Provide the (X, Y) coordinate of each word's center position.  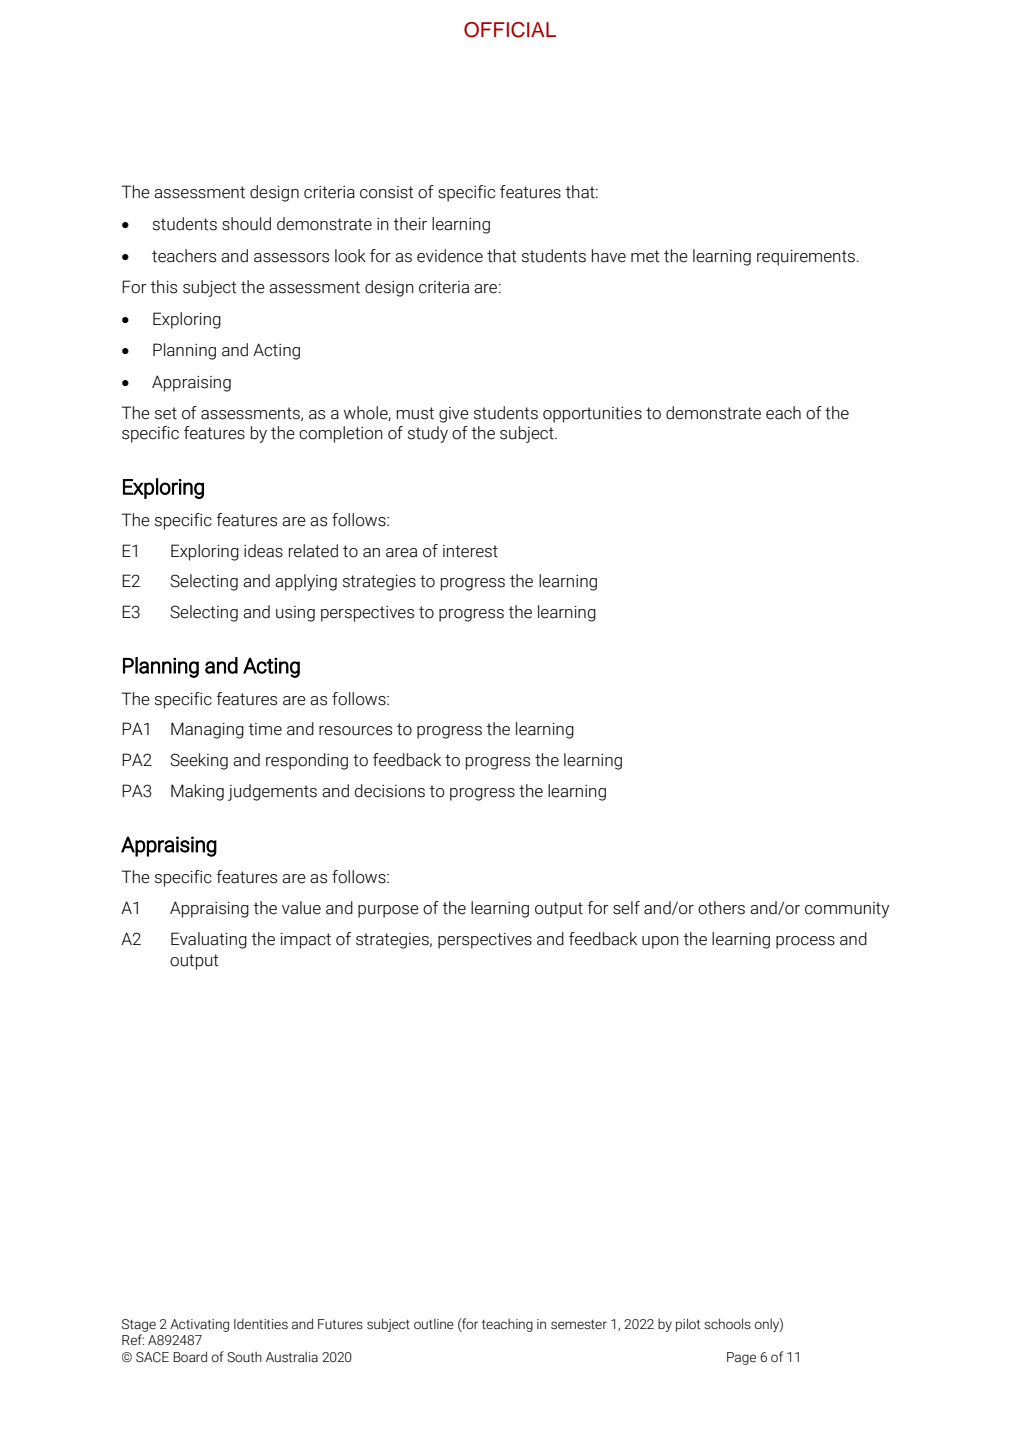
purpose (388, 911)
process (805, 942)
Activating (199, 1325)
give (454, 415)
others (721, 908)
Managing (207, 730)
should (246, 224)
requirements (806, 258)
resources (355, 731)
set (166, 413)
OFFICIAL (510, 30)
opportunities (592, 415)
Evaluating (209, 940)
